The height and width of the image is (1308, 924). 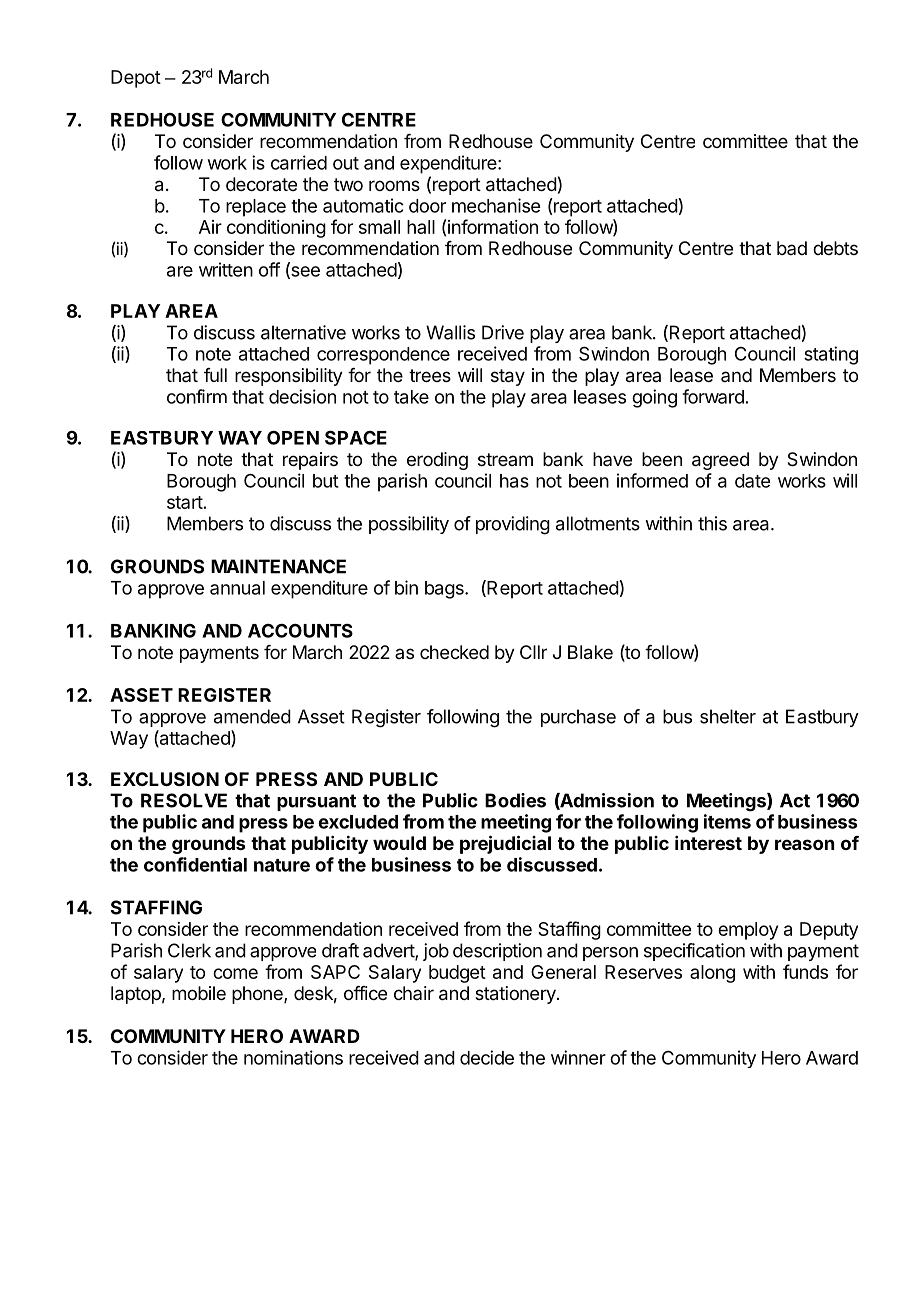 I want to click on Bodies, so click(x=515, y=800).
